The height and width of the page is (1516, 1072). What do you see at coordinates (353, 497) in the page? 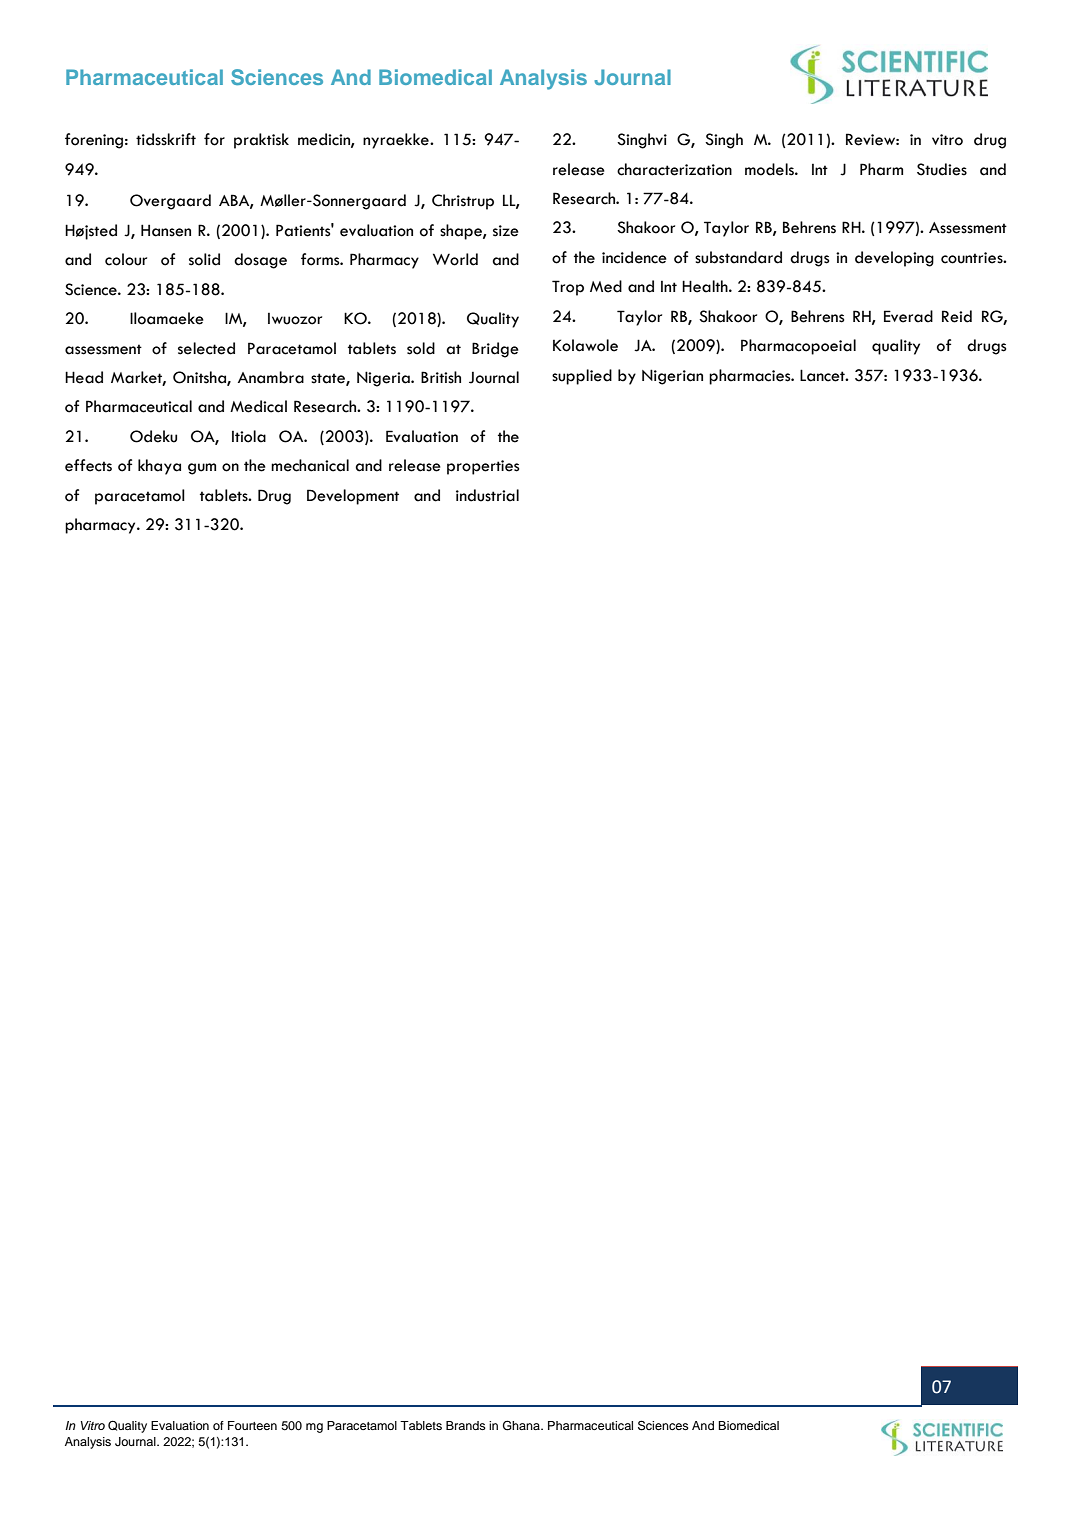
I see `Development` at bounding box center [353, 497].
